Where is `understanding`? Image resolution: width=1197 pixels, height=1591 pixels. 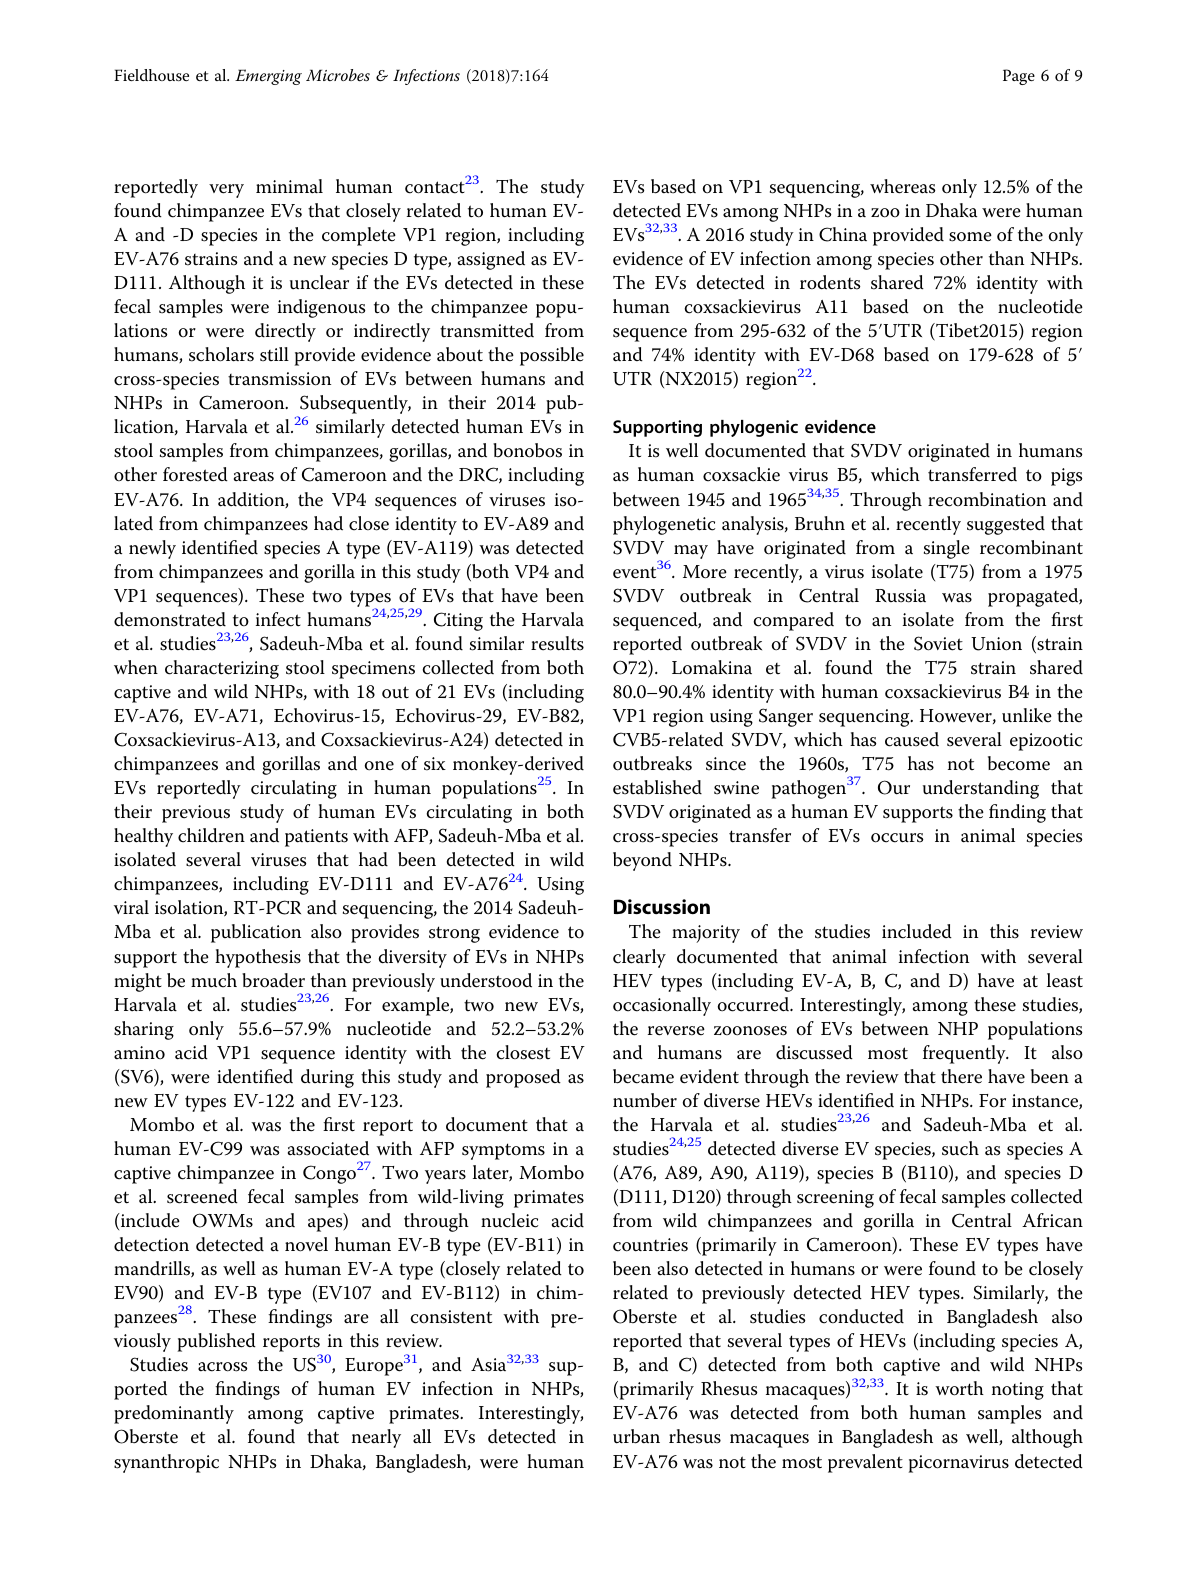 understanding is located at coordinates (981, 789).
